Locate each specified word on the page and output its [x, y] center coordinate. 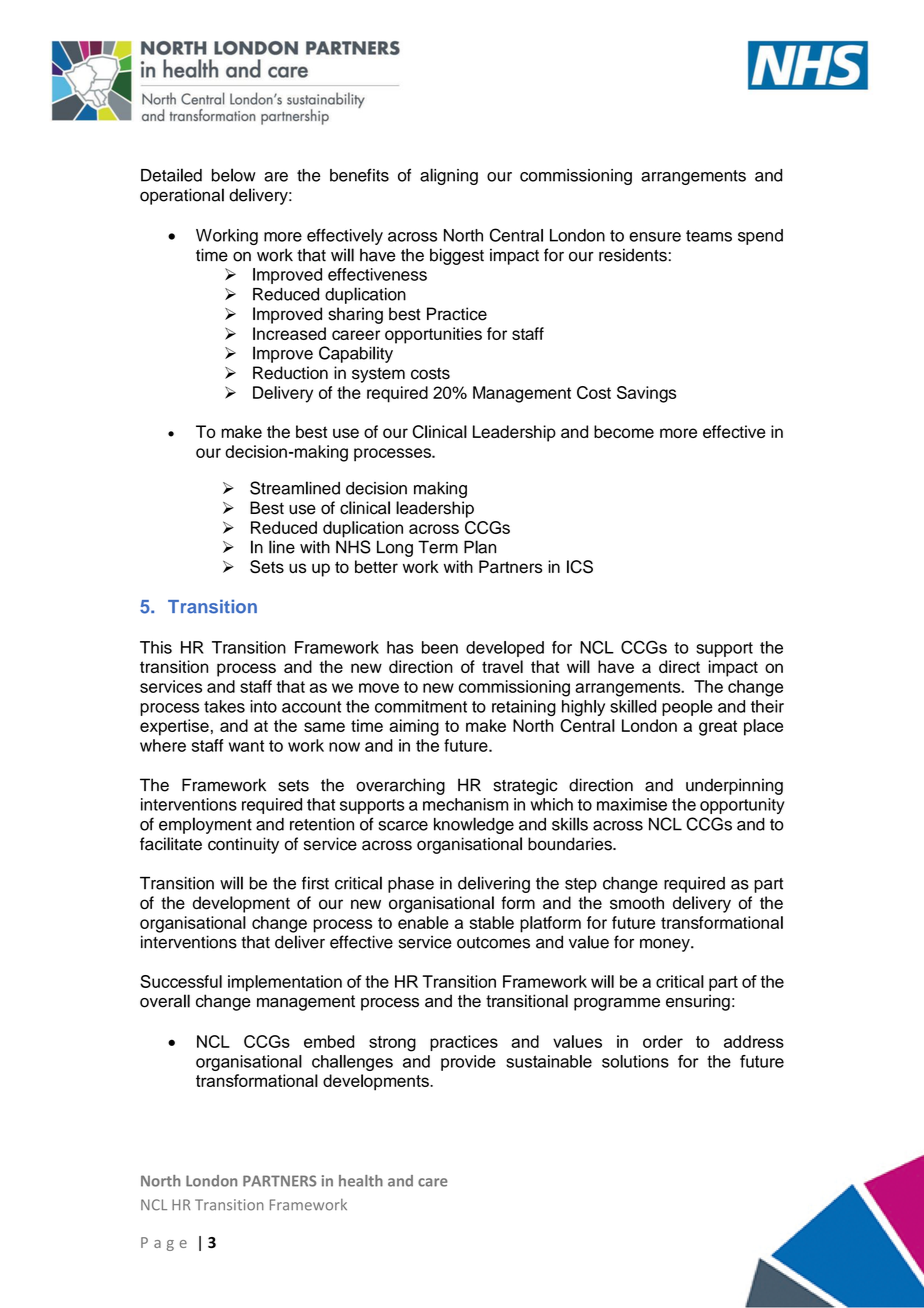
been [440, 647]
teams [709, 236]
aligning [449, 176]
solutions [635, 1061]
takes [224, 706]
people [687, 708]
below [234, 175]
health [361, 1181]
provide [468, 1063]
